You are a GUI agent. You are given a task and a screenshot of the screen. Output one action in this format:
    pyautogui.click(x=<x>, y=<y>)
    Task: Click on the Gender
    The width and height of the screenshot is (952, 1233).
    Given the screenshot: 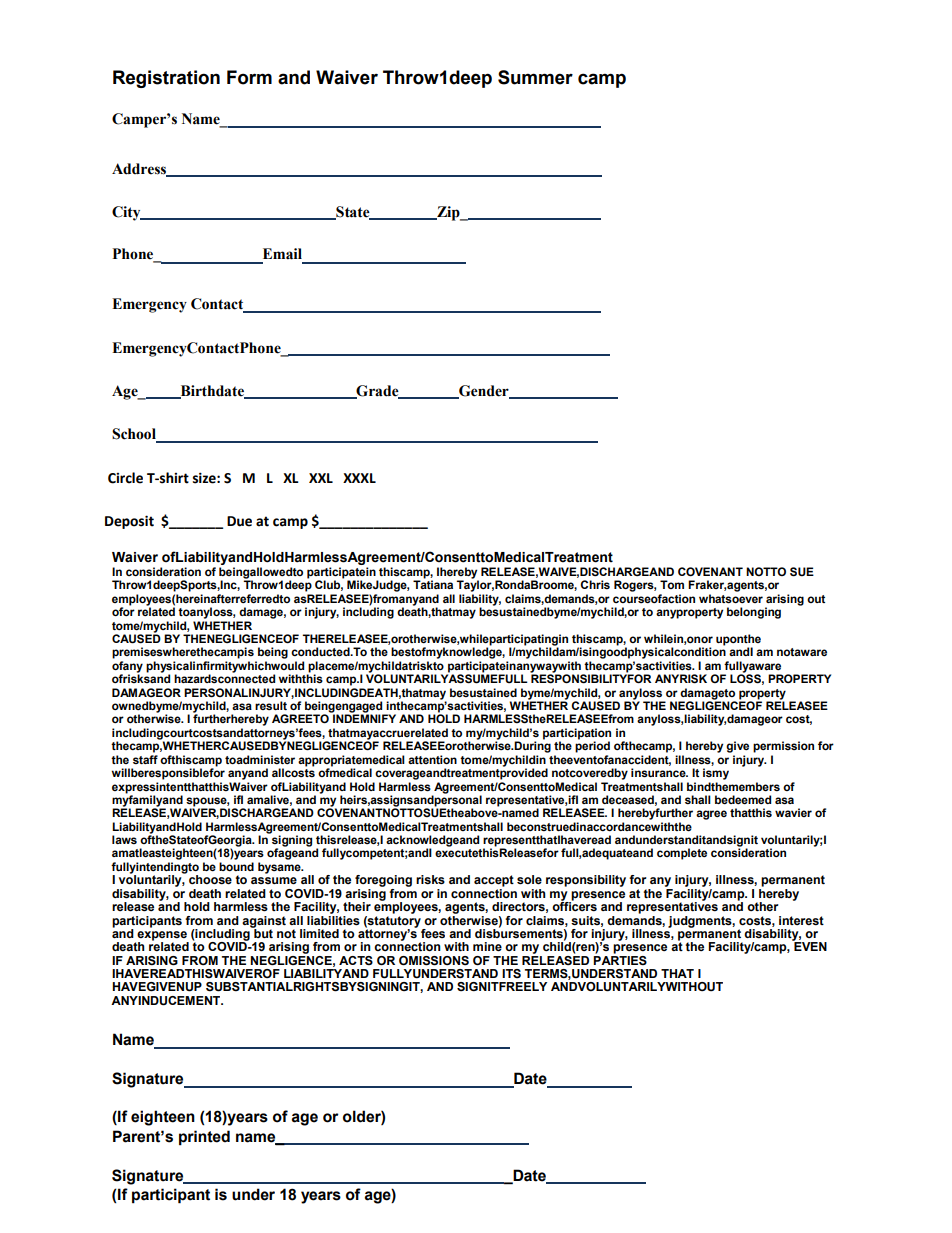 What is the action you would take?
    pyautogui.click(x=484, y=392)
